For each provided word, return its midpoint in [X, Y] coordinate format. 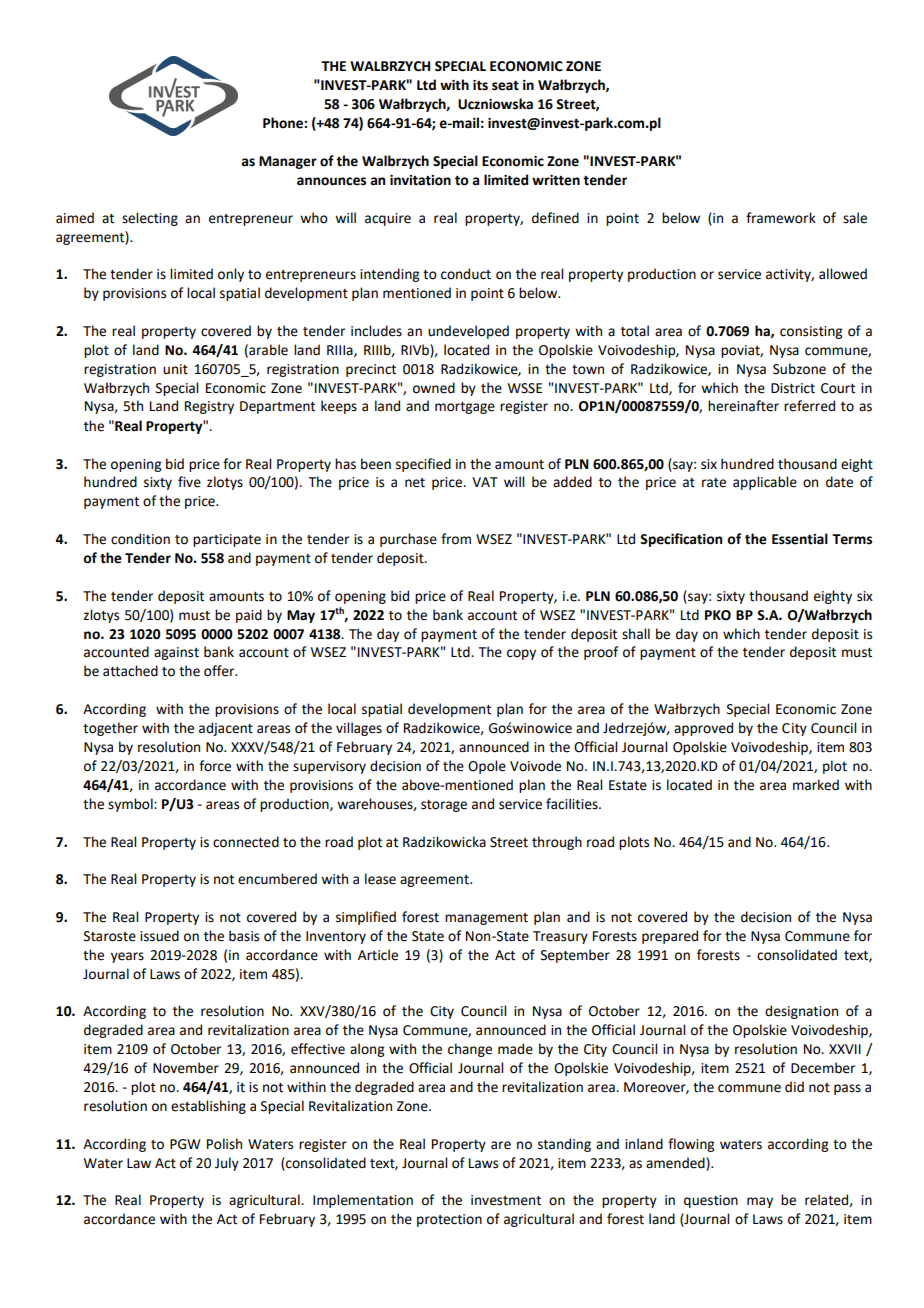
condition [140, 539]
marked [816, 785]
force [215, 766]
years [127, 957]
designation [801, 1012]
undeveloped [468, 332]
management [486, 919]
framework [781, 218]
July [227, 1164]
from [456, 539]
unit [175, 369]
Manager [288, 162]
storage [444, 806]
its [480, 85]
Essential [800, 539]
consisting [811, 332]
